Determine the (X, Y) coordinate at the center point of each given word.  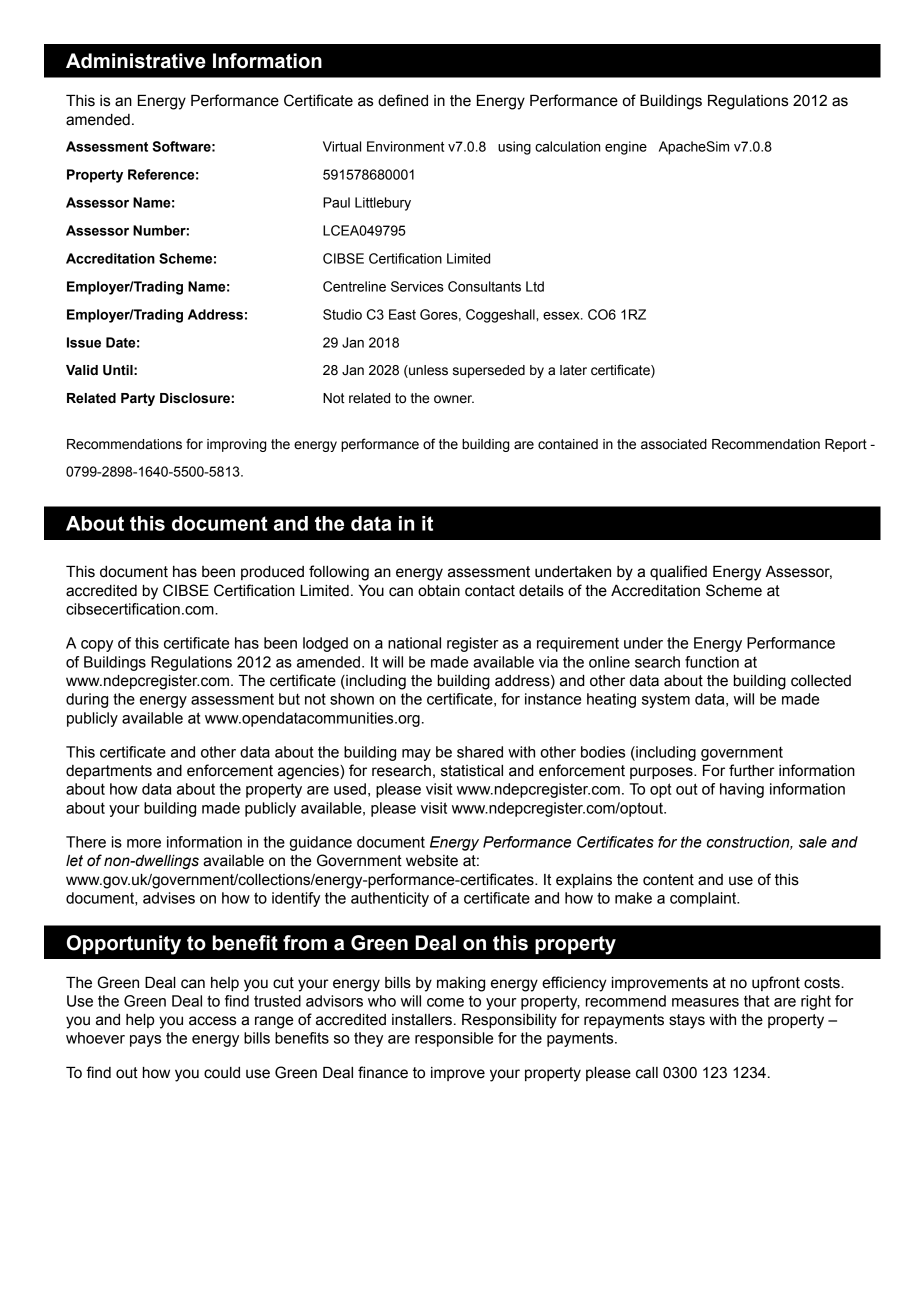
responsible (454, 1039)
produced (272, 573)
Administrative (136, 61)
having (742, 790)
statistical (472, 771)
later (573, 370)
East (402, 314)
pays (145, 1041)
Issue (84, 342)
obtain (439, 591)
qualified (678, 572)
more (144, 843)
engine (626, 148)
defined (403, 100)
